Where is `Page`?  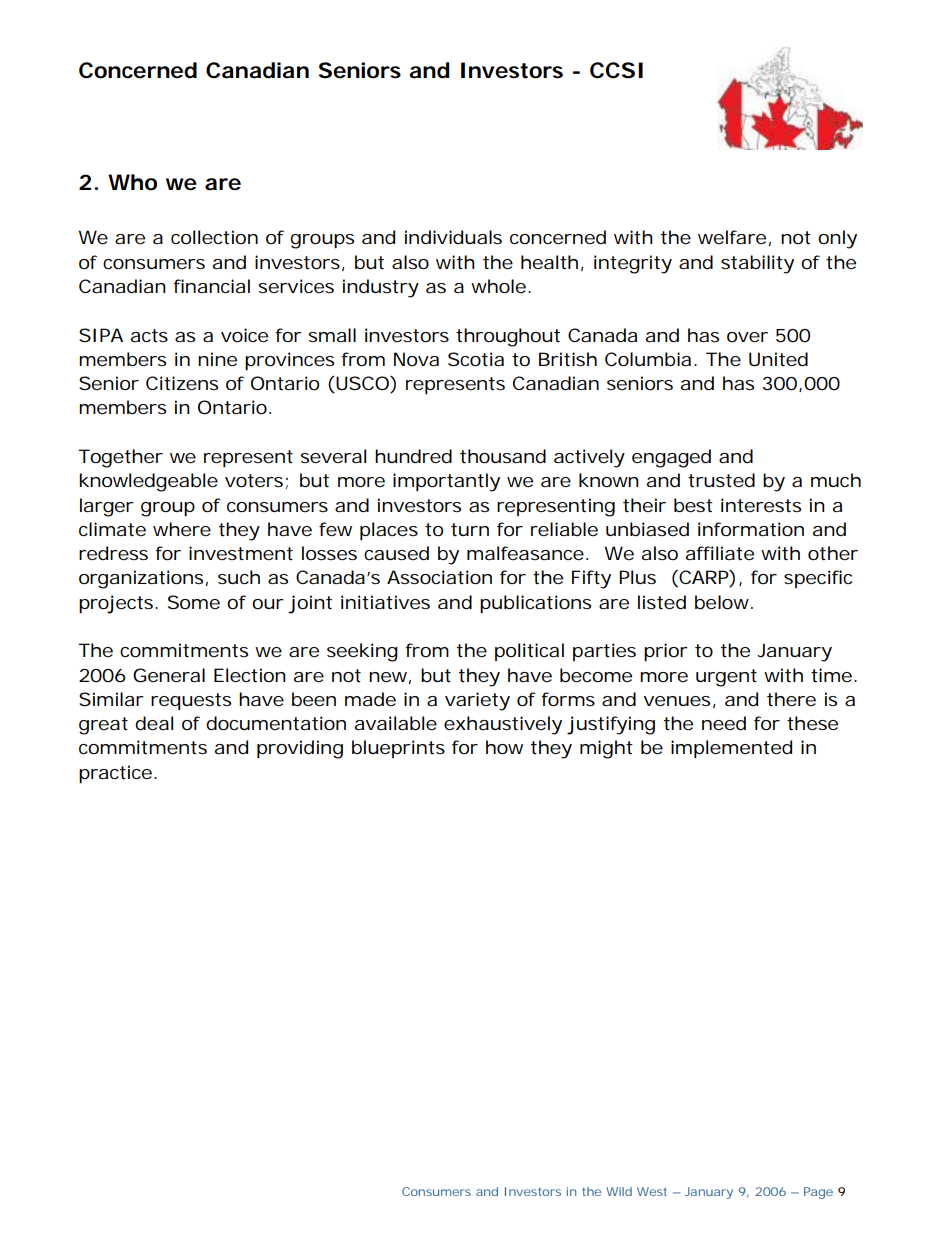
Page is located at coordinates (818, 1193).
